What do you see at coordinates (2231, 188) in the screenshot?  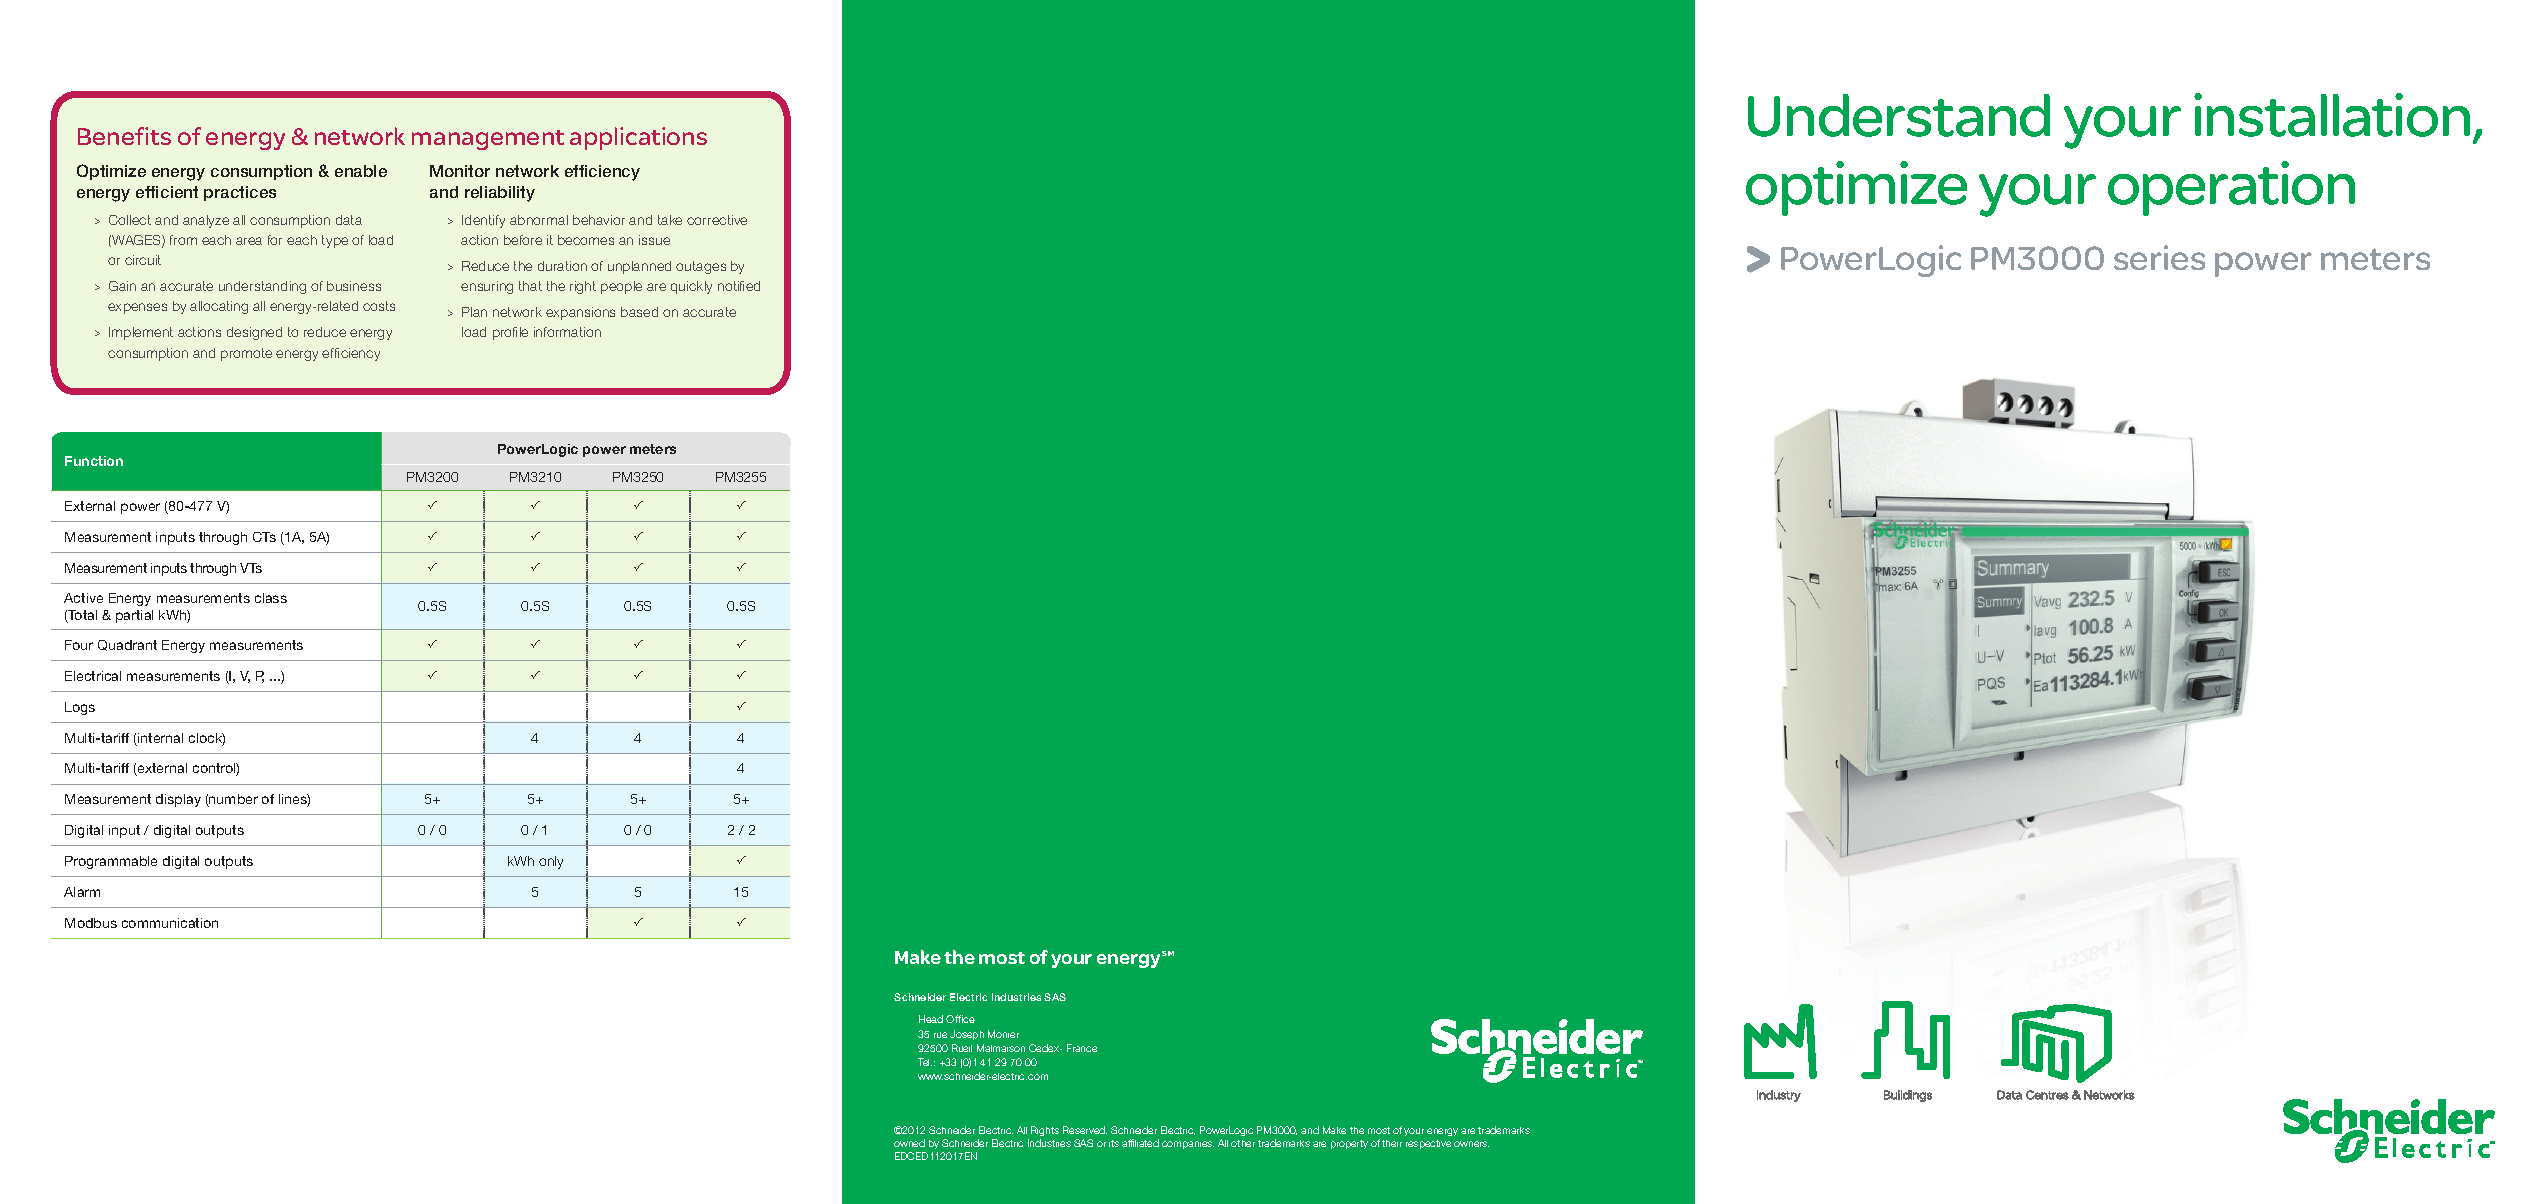 I see `operation` at bounding box center [2231, 188].
